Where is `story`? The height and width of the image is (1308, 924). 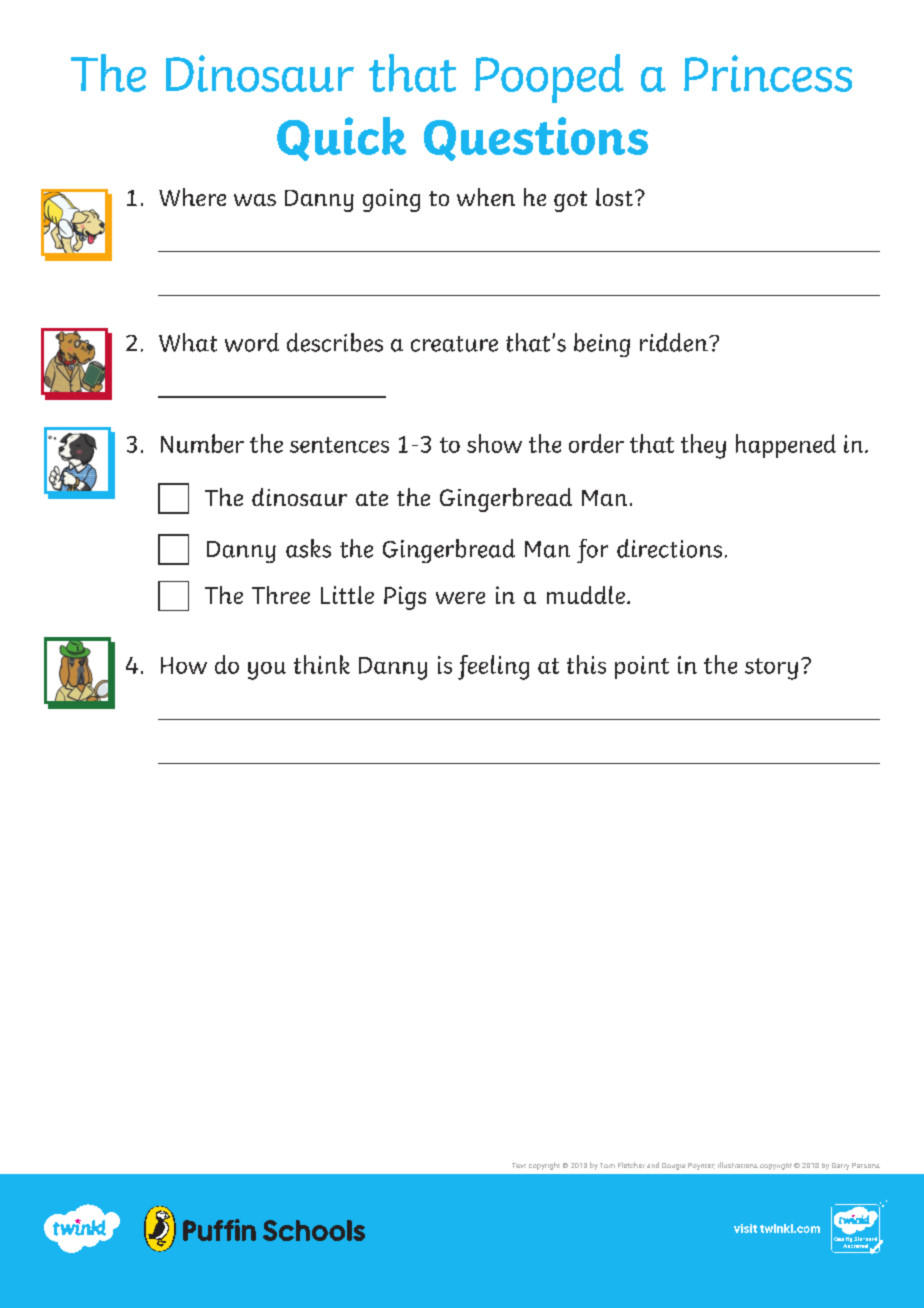
story is located at coordinates (771, 669).
